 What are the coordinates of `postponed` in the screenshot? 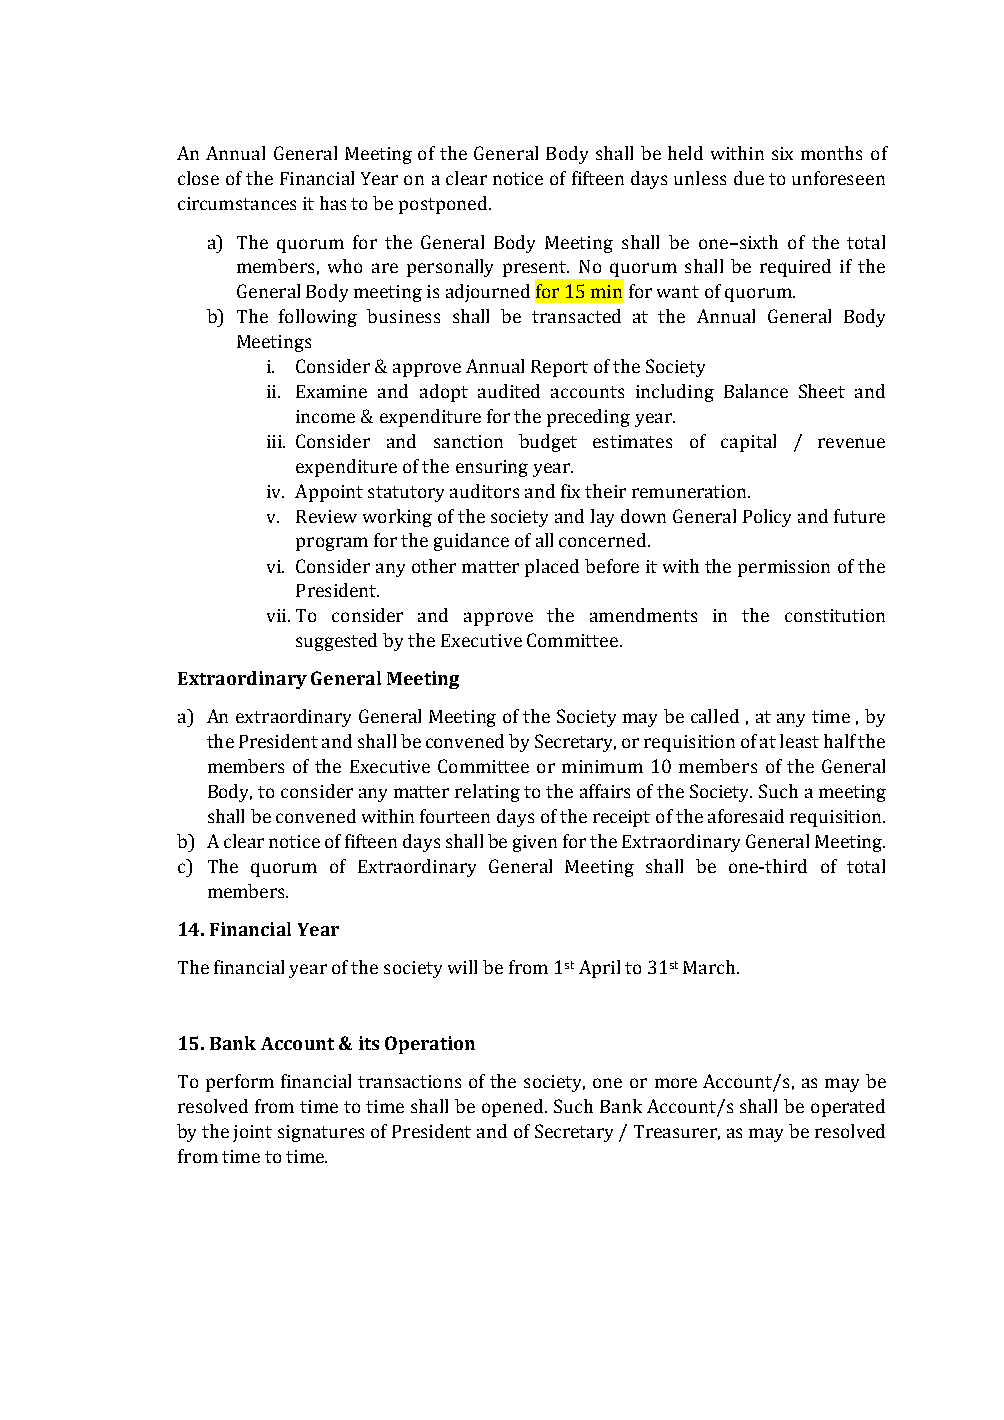 It's located at (444, 205).
